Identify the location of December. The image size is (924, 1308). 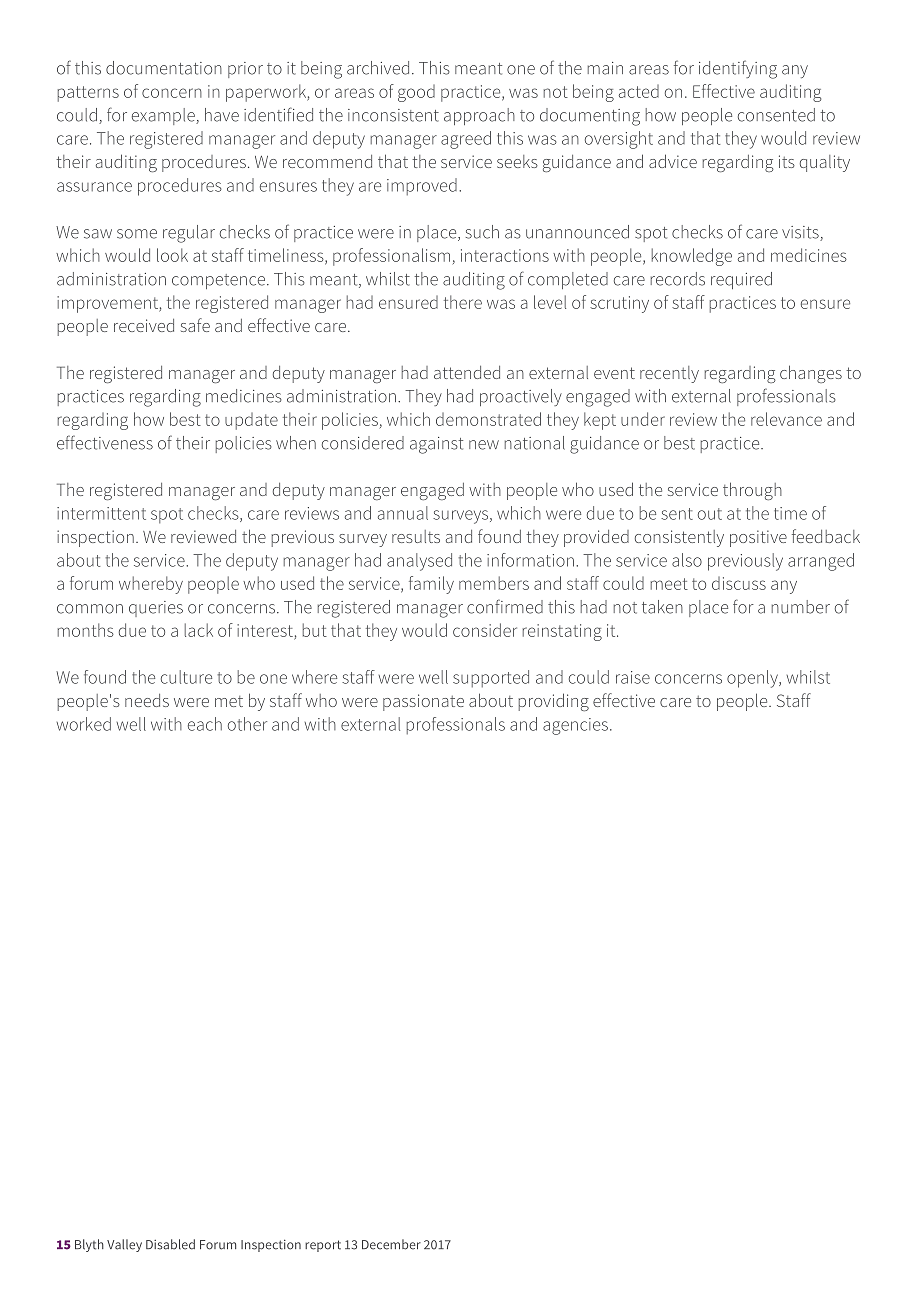
(391, 1244).
